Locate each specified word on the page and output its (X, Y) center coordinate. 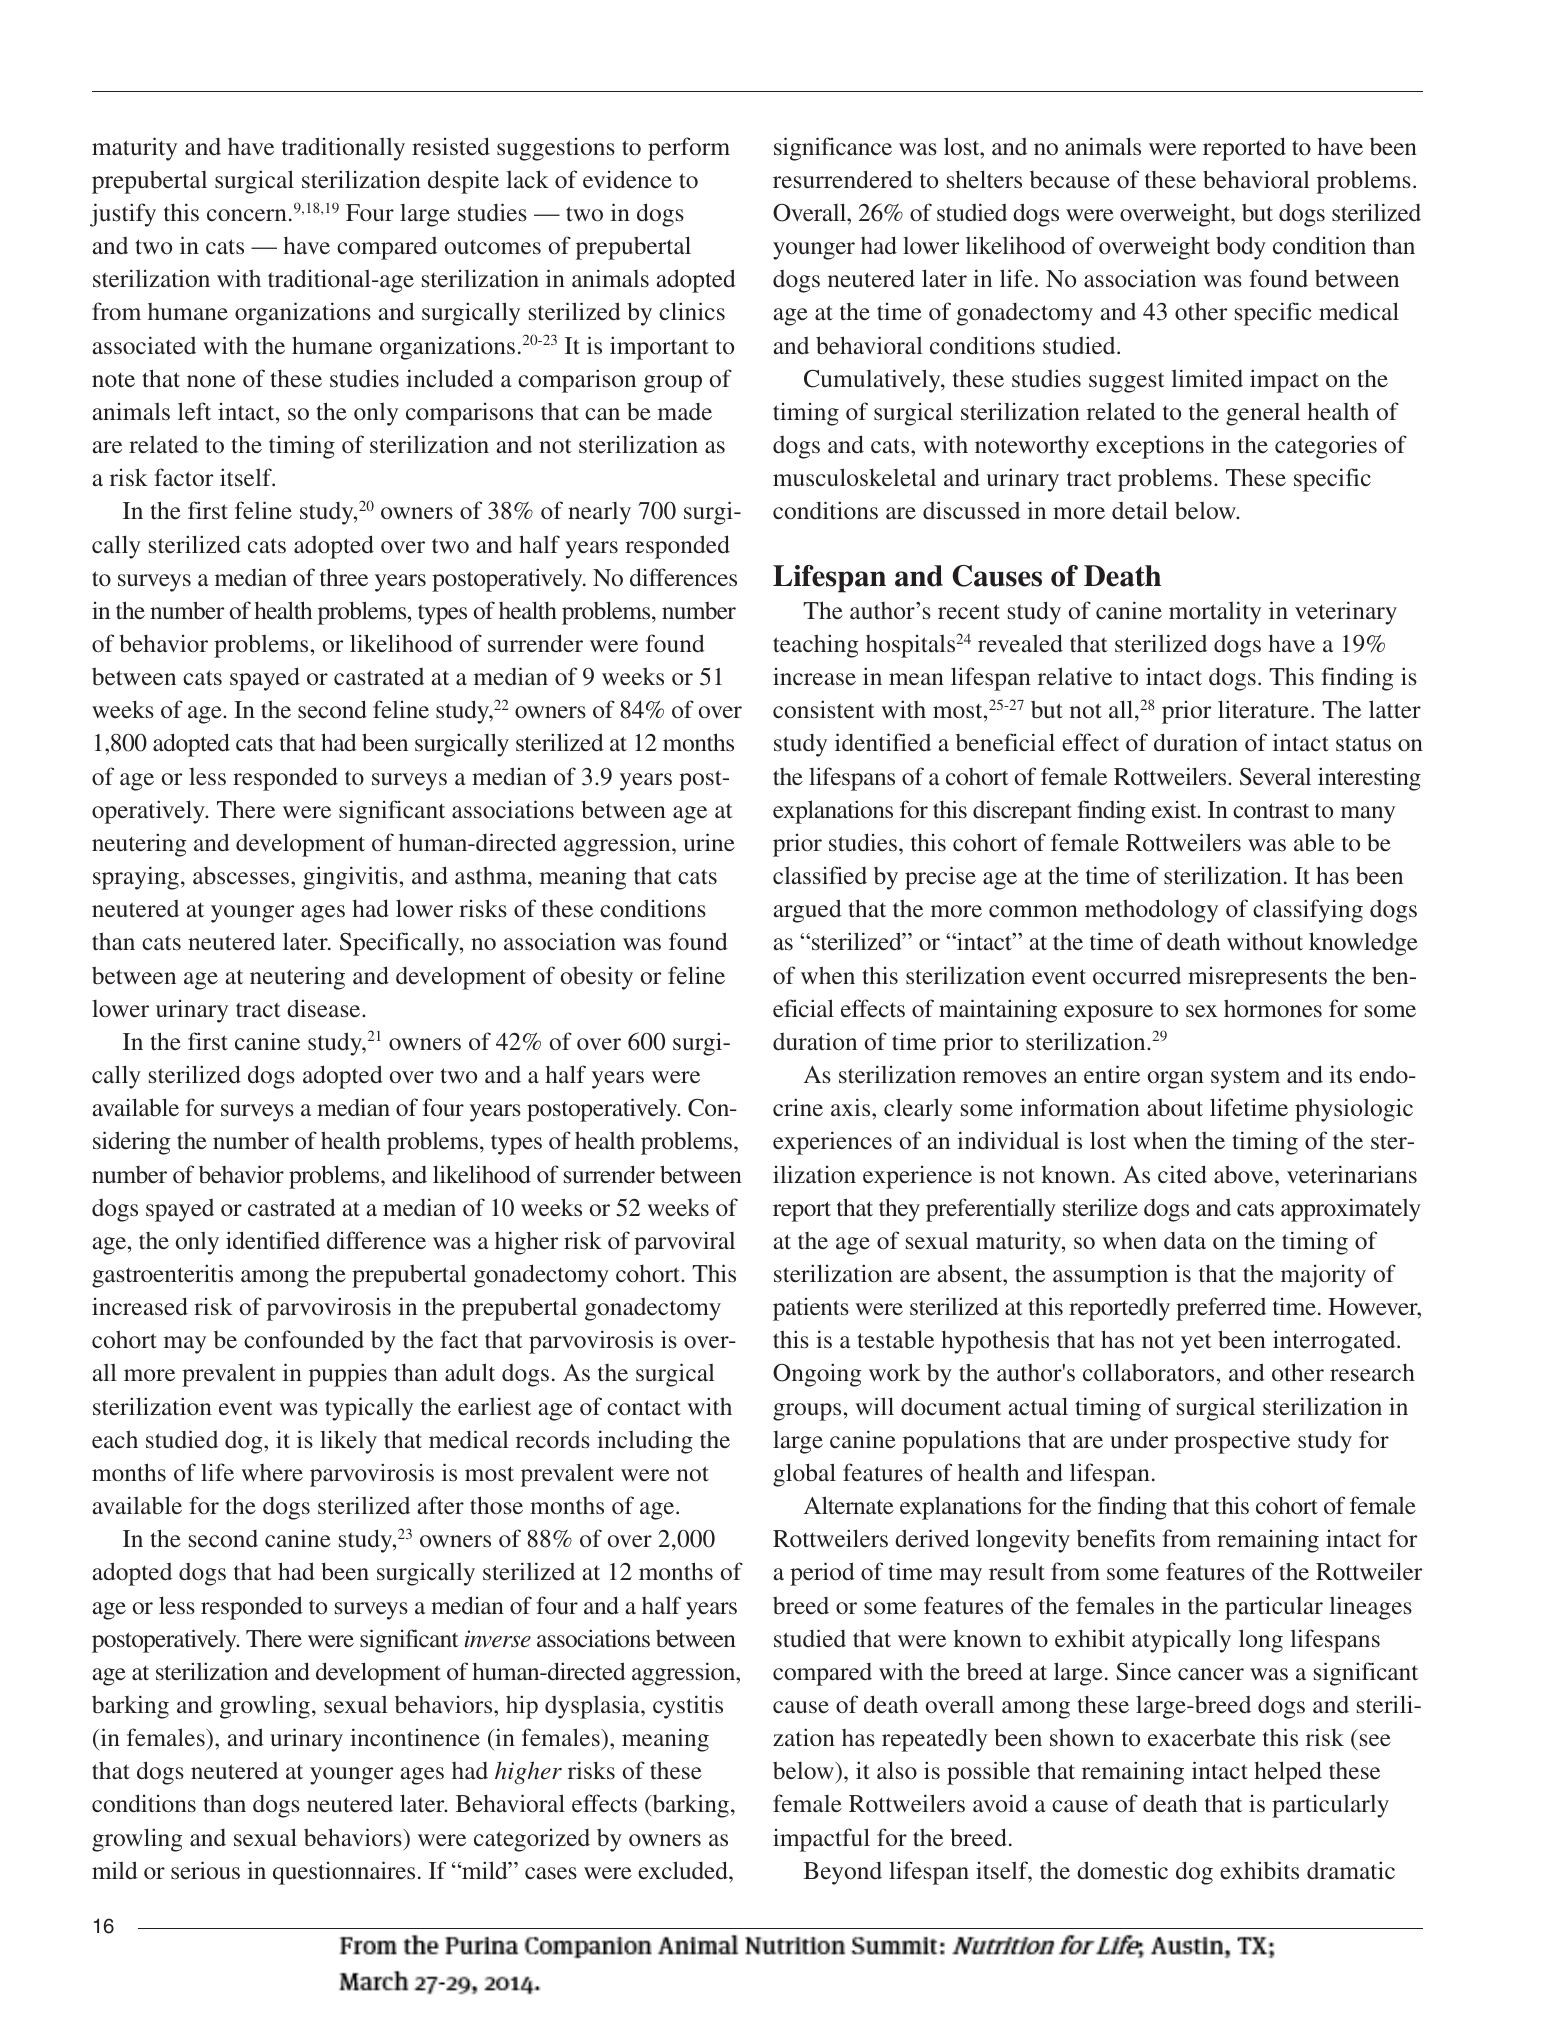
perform (689, 149)
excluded (684, 1870)
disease (325, 1008)
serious (205, 1870)
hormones (1273, 1008)
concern (247, 215)
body (1241, 248)
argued (807, 911)
